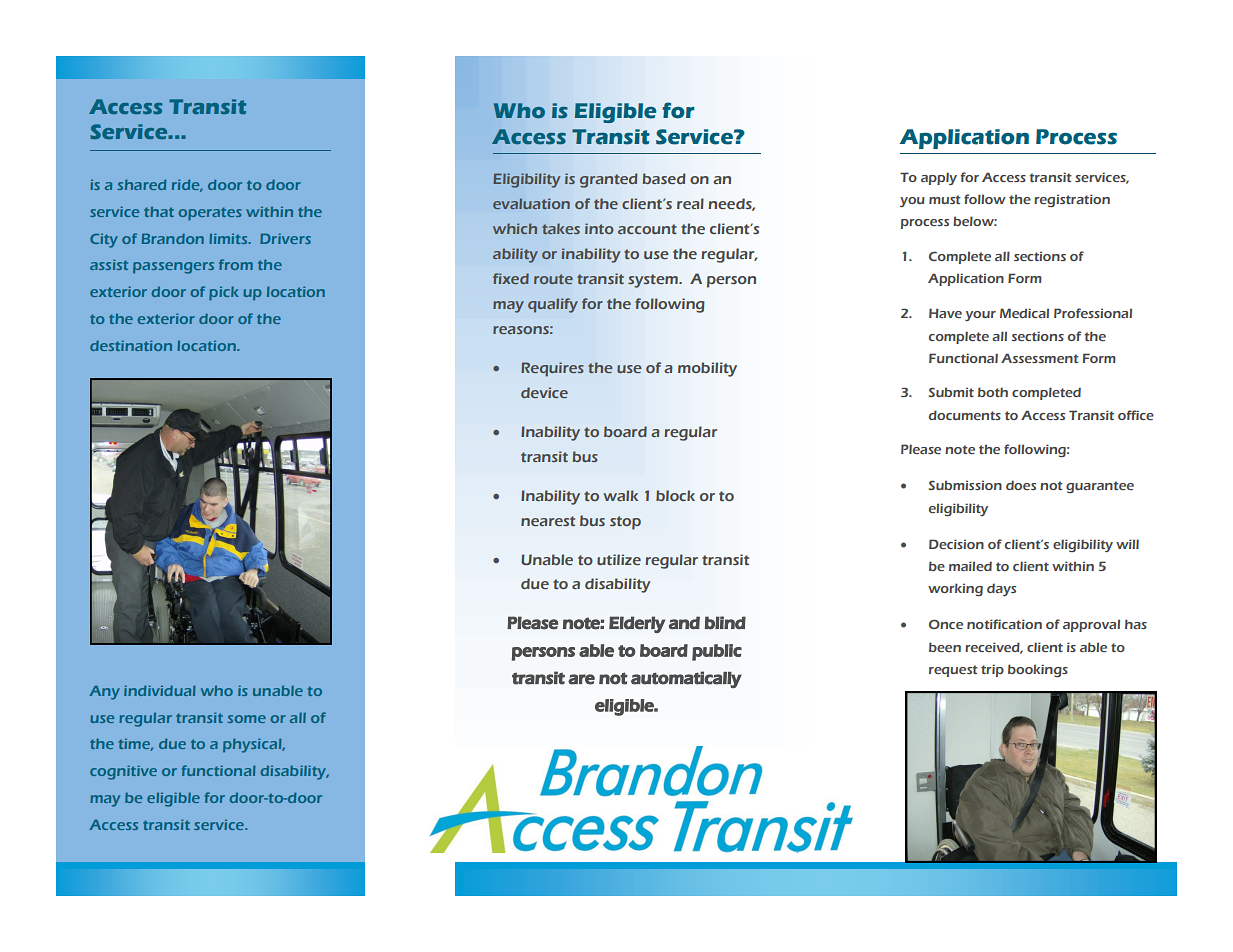  Describe the element at coordinates (123, 773) in the screenshot. I see `cognitive` at that location.
